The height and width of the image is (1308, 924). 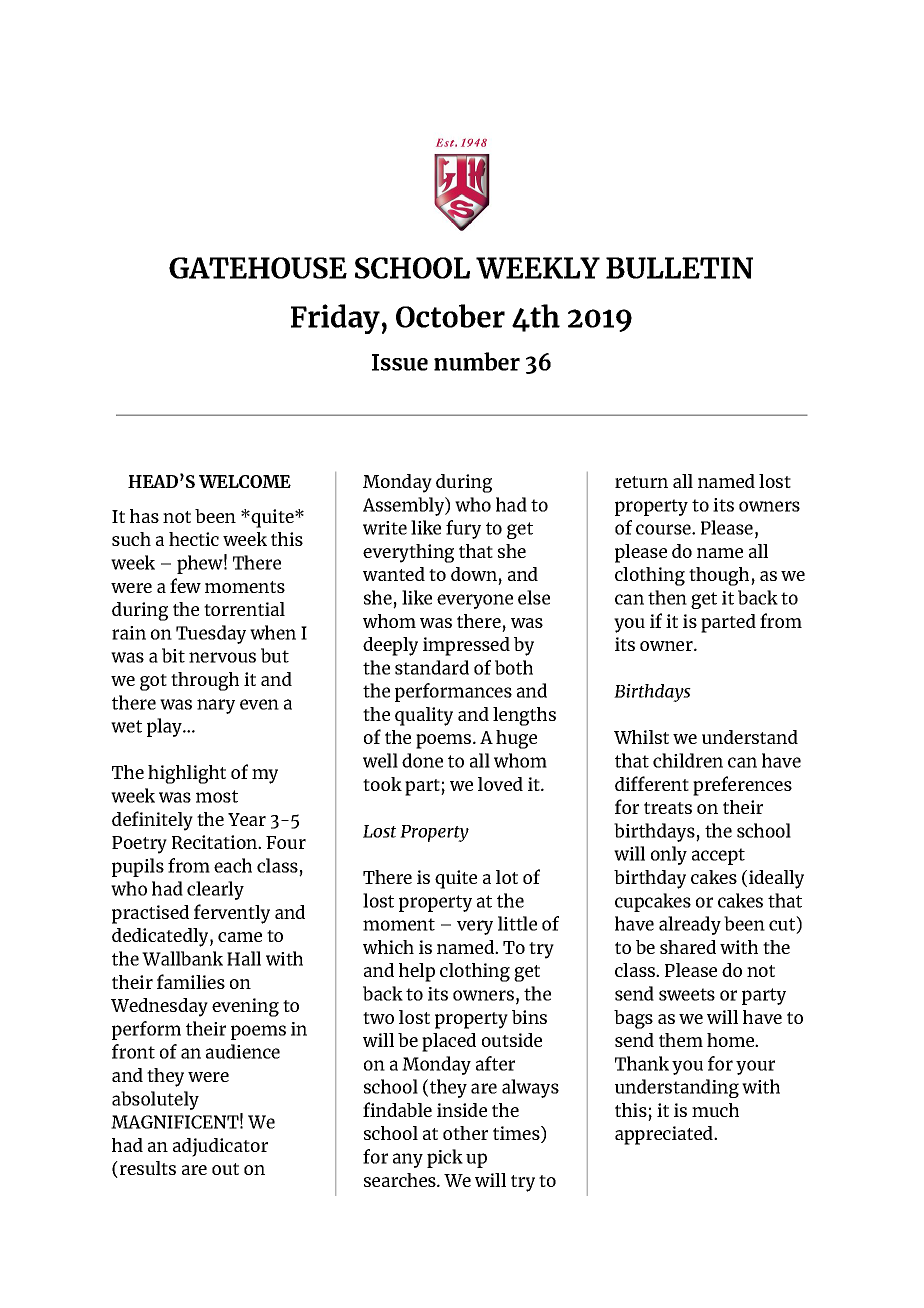 What do you see at coordinates (220, 1147) in the image?
I see `adjudicator` at bounding box center [220, 1147].
